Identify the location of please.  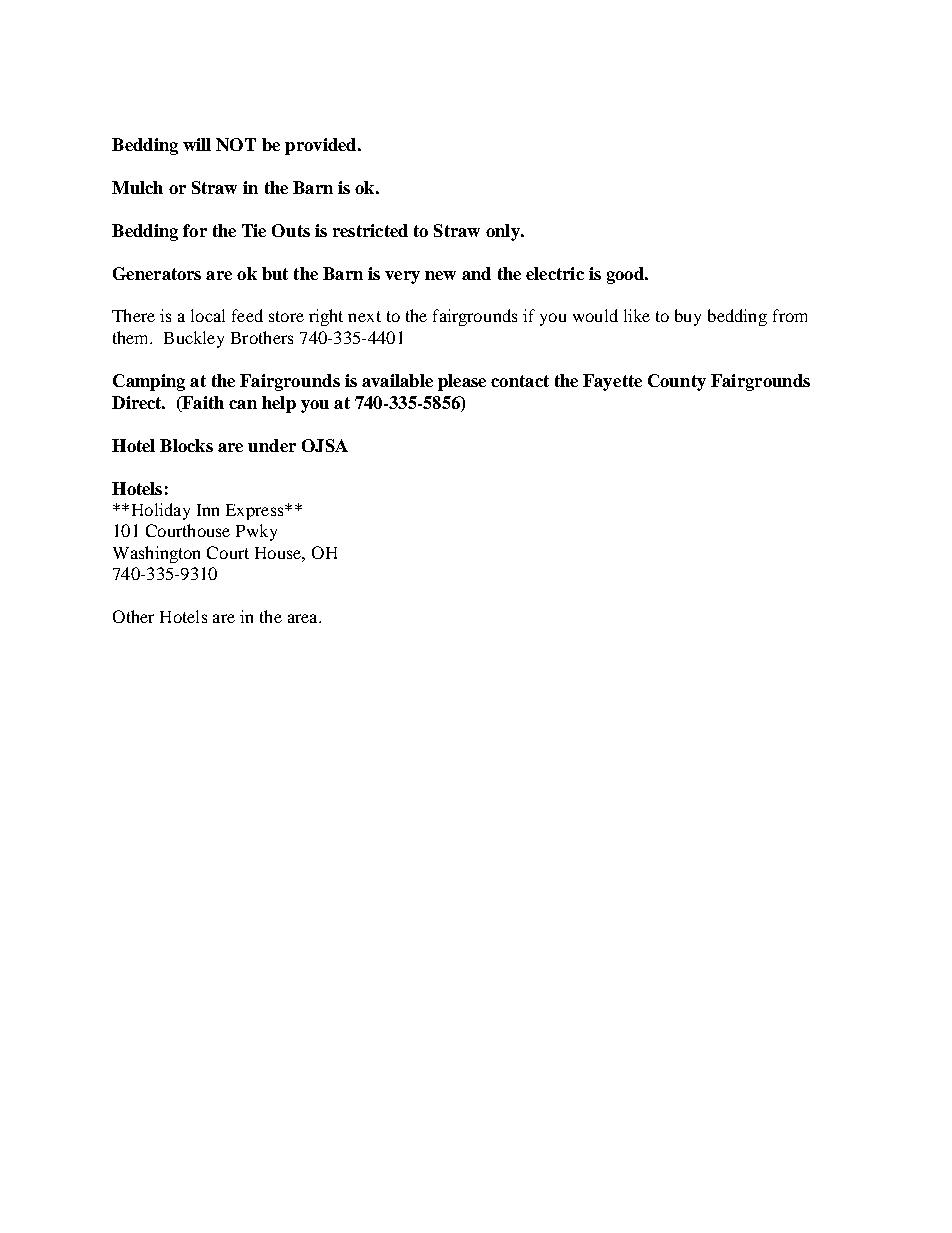
(462, 382).
